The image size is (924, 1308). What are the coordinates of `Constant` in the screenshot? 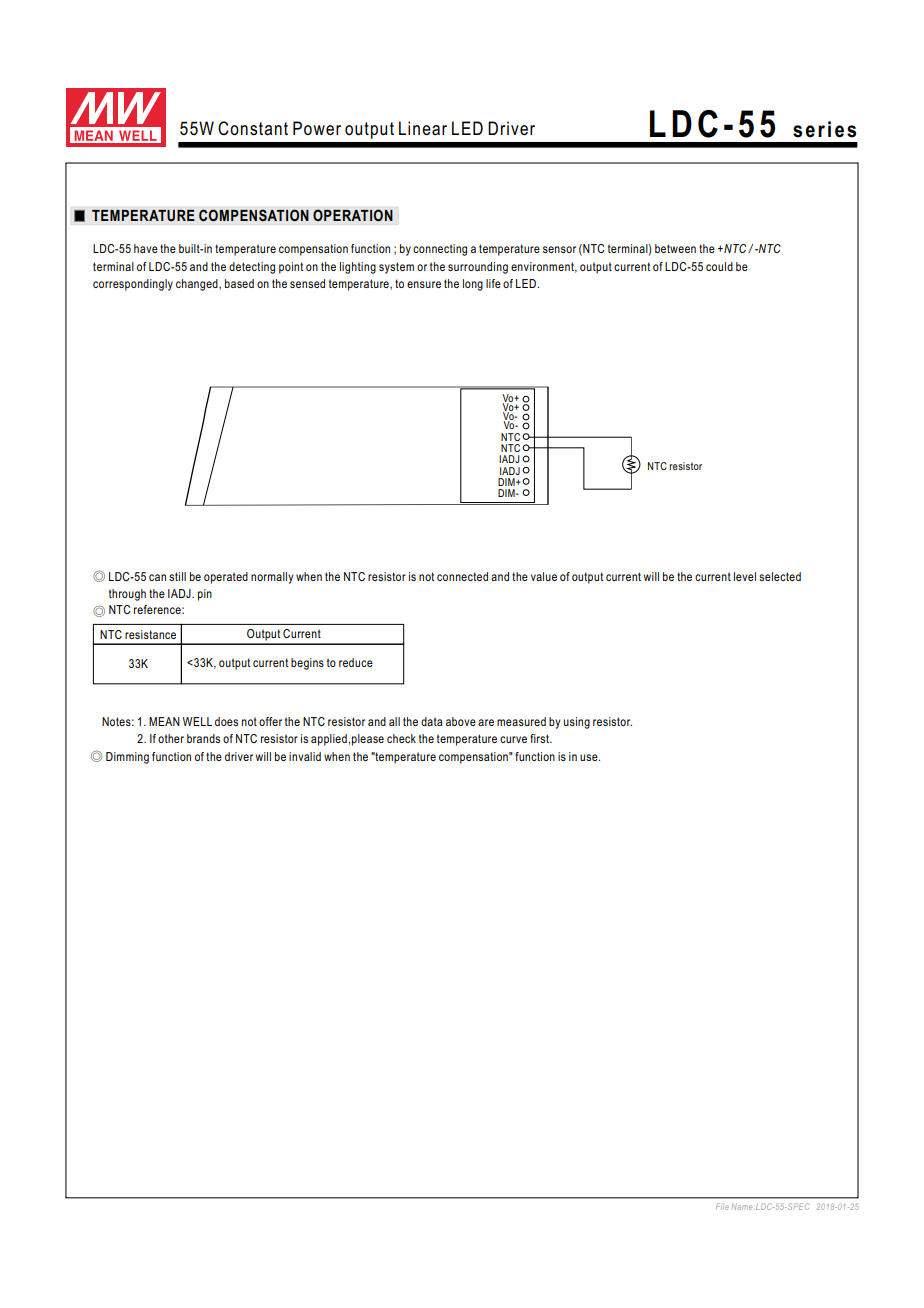 It's located at (253, 128).
